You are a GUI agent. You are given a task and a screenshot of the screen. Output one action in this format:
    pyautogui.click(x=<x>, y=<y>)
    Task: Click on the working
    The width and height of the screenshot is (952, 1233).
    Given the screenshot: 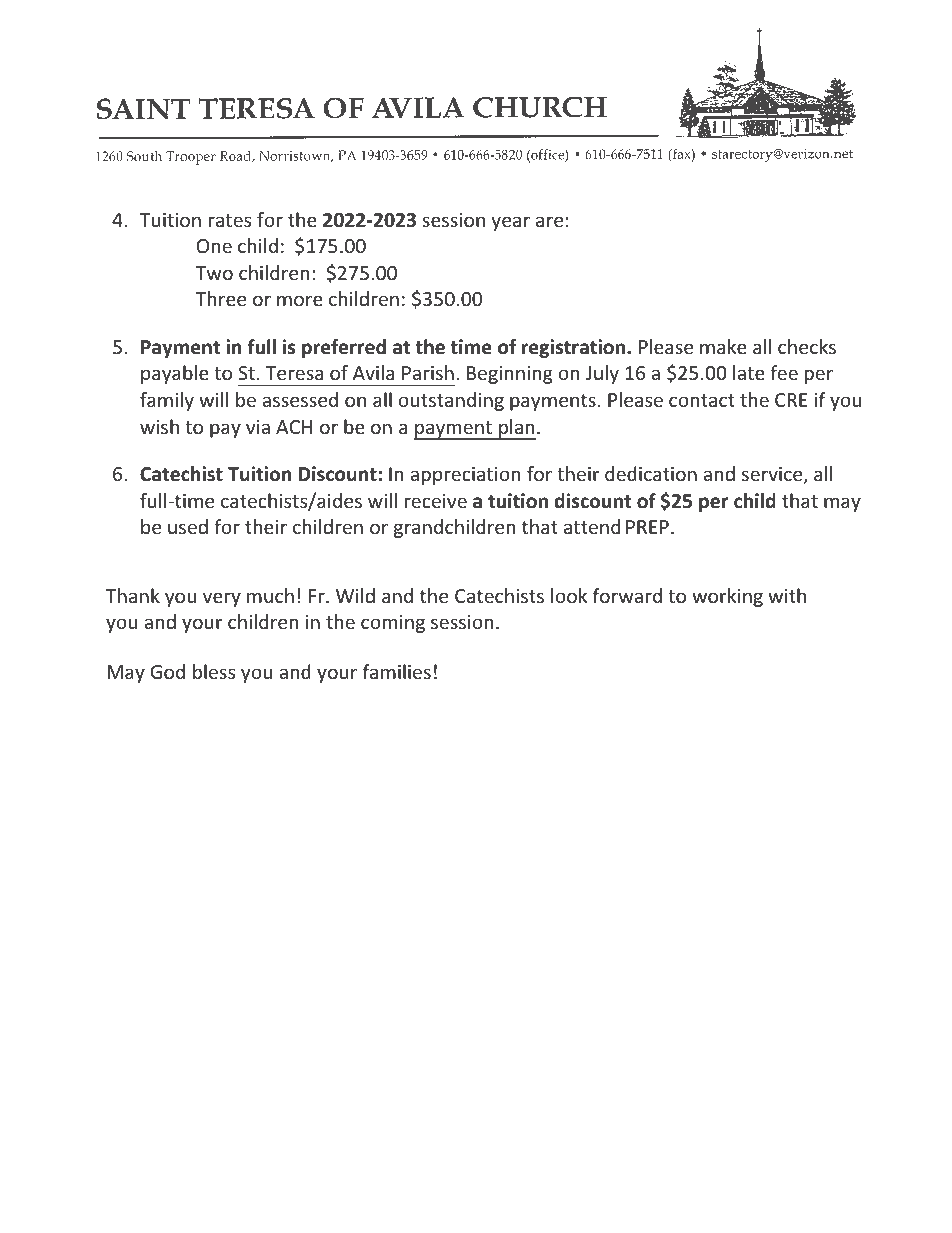 What is the action you would take?
    pyautogui.click(x=727, y=597)
